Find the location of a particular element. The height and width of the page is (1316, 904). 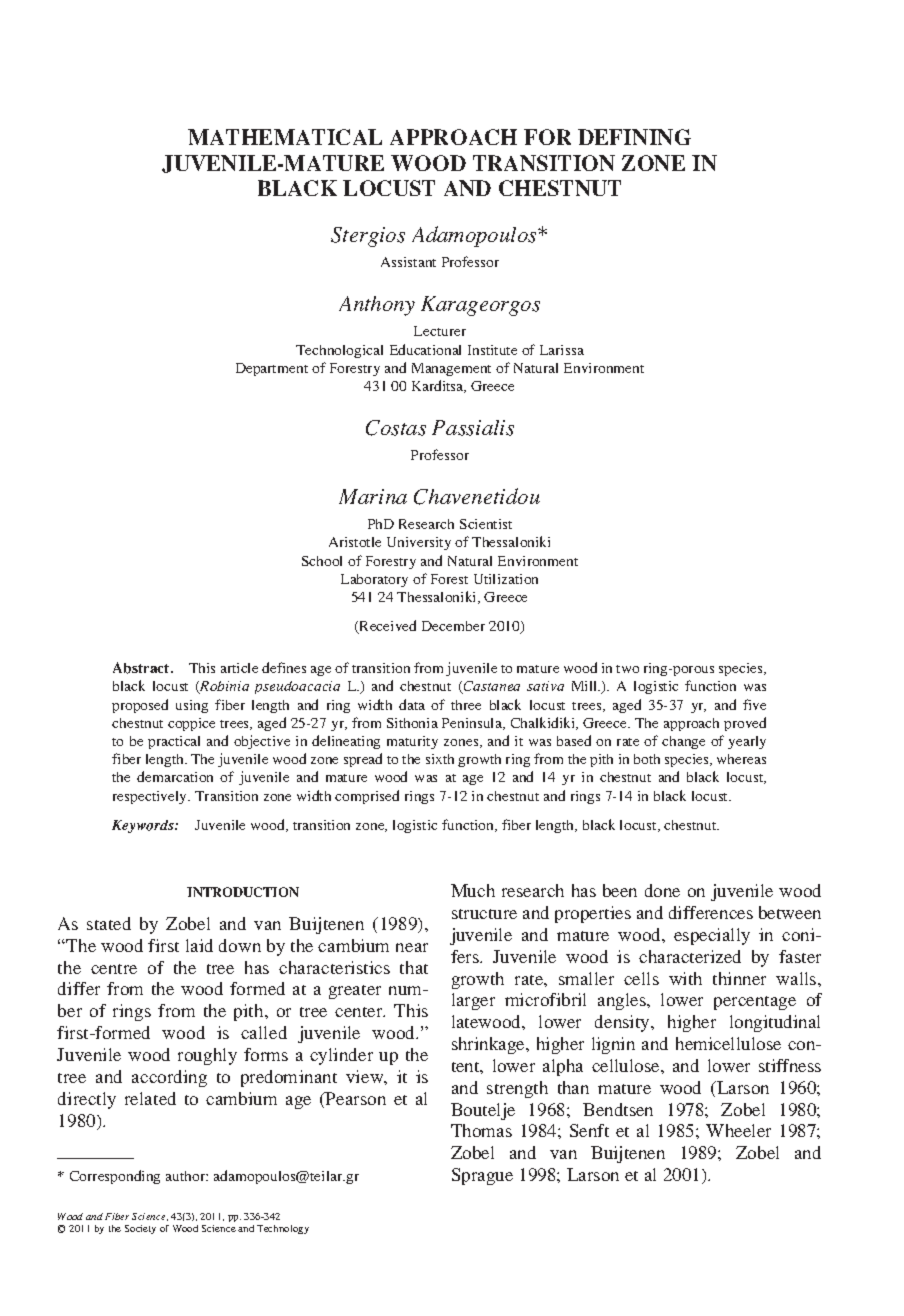

five is located at coordinates (754, 704).
